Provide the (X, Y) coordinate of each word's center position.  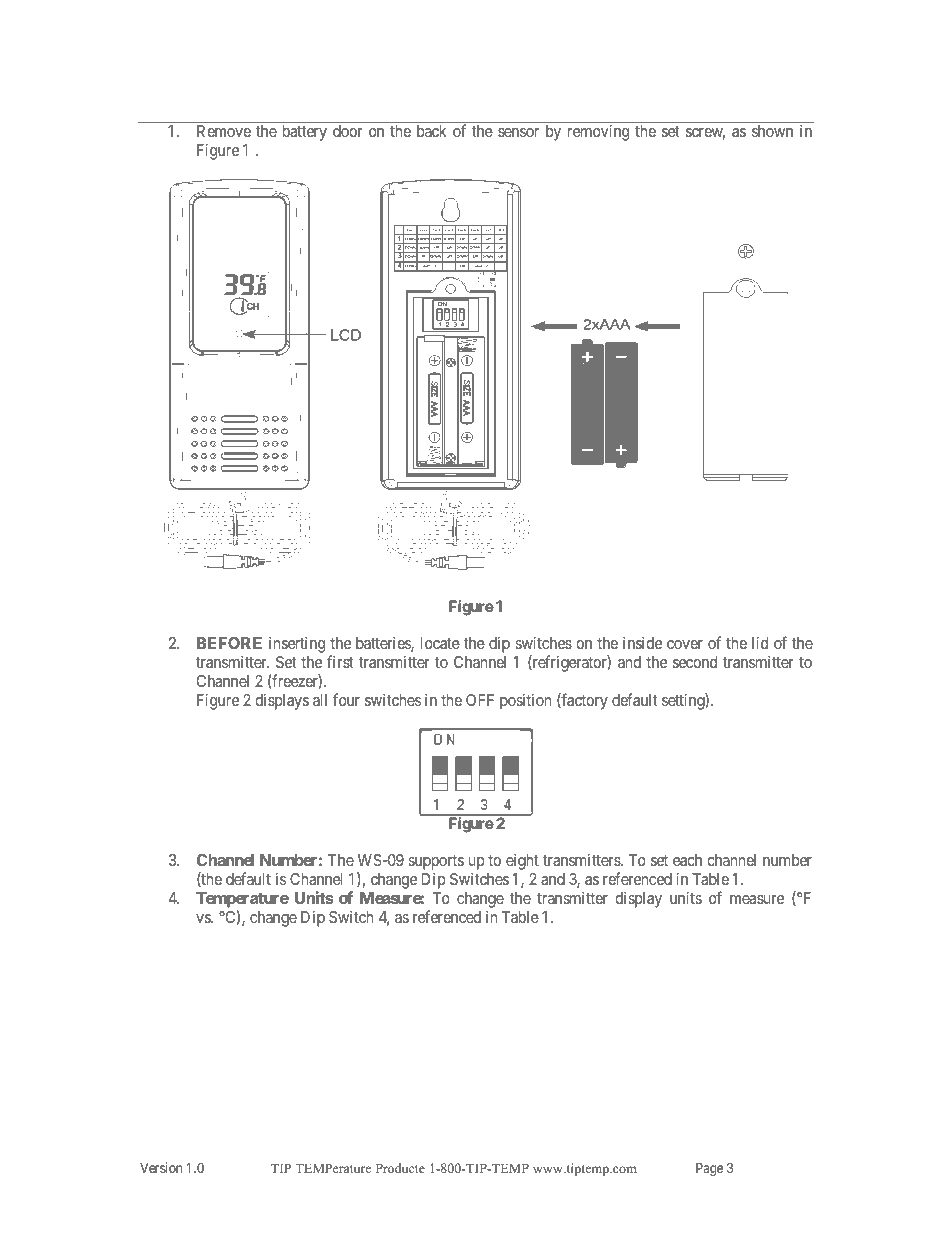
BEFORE (229, 643)
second (695, 662)
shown (772, 131)
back (432, 131)
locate (440, 643)
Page (709, 1169)
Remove (224, 131)
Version (161, 1167)
